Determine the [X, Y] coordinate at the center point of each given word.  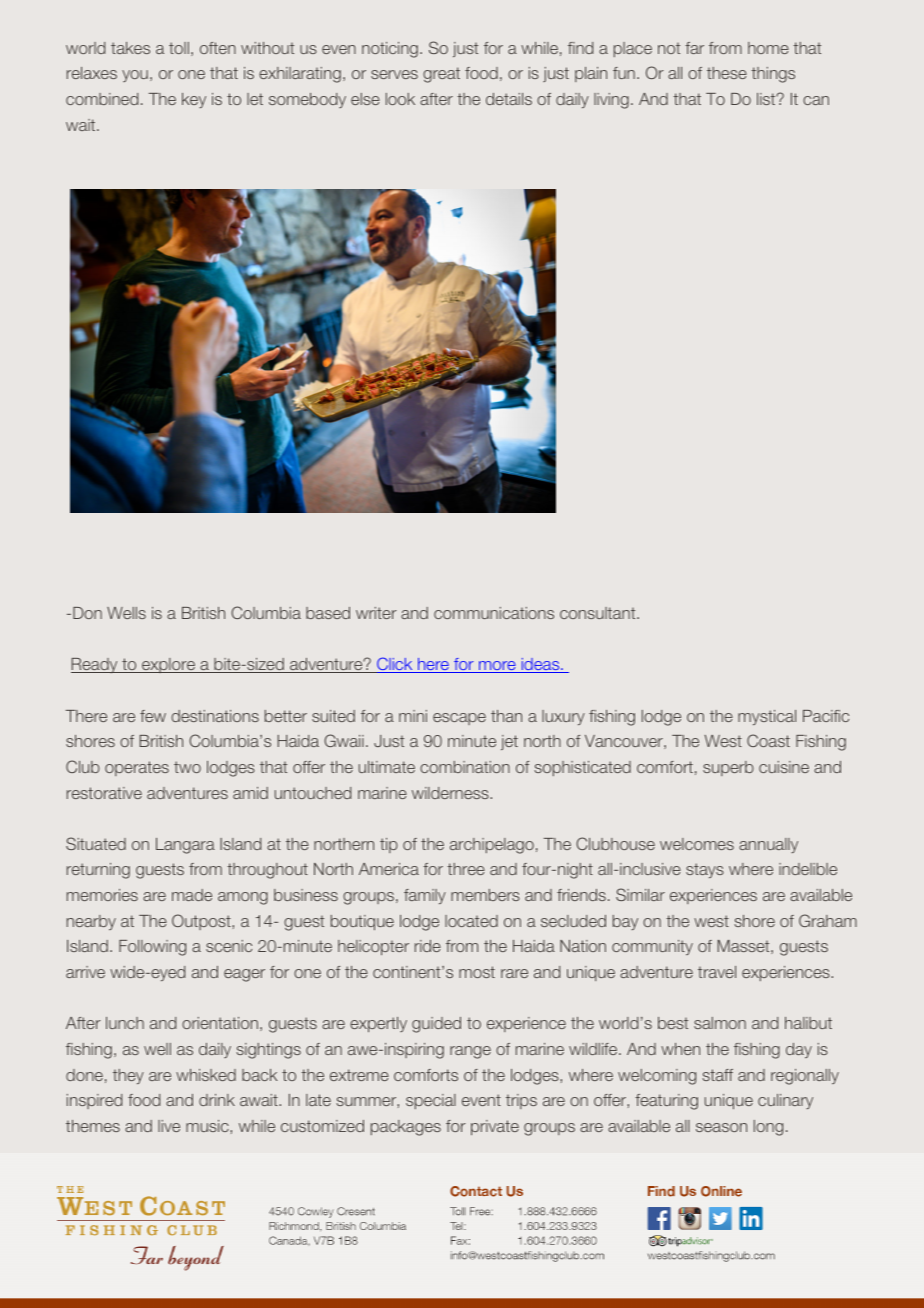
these [727, 73]
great [441, 75]
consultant [599, 613]
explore [168, 665]
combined [102, 99]
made [192, 895]
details [509, 99]
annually [768, 845]
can [816, 100]
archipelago [492, 846]
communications [494, 613]
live [169, 1126]
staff [717, 1075]
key [194, 100]
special [431, 1101]
